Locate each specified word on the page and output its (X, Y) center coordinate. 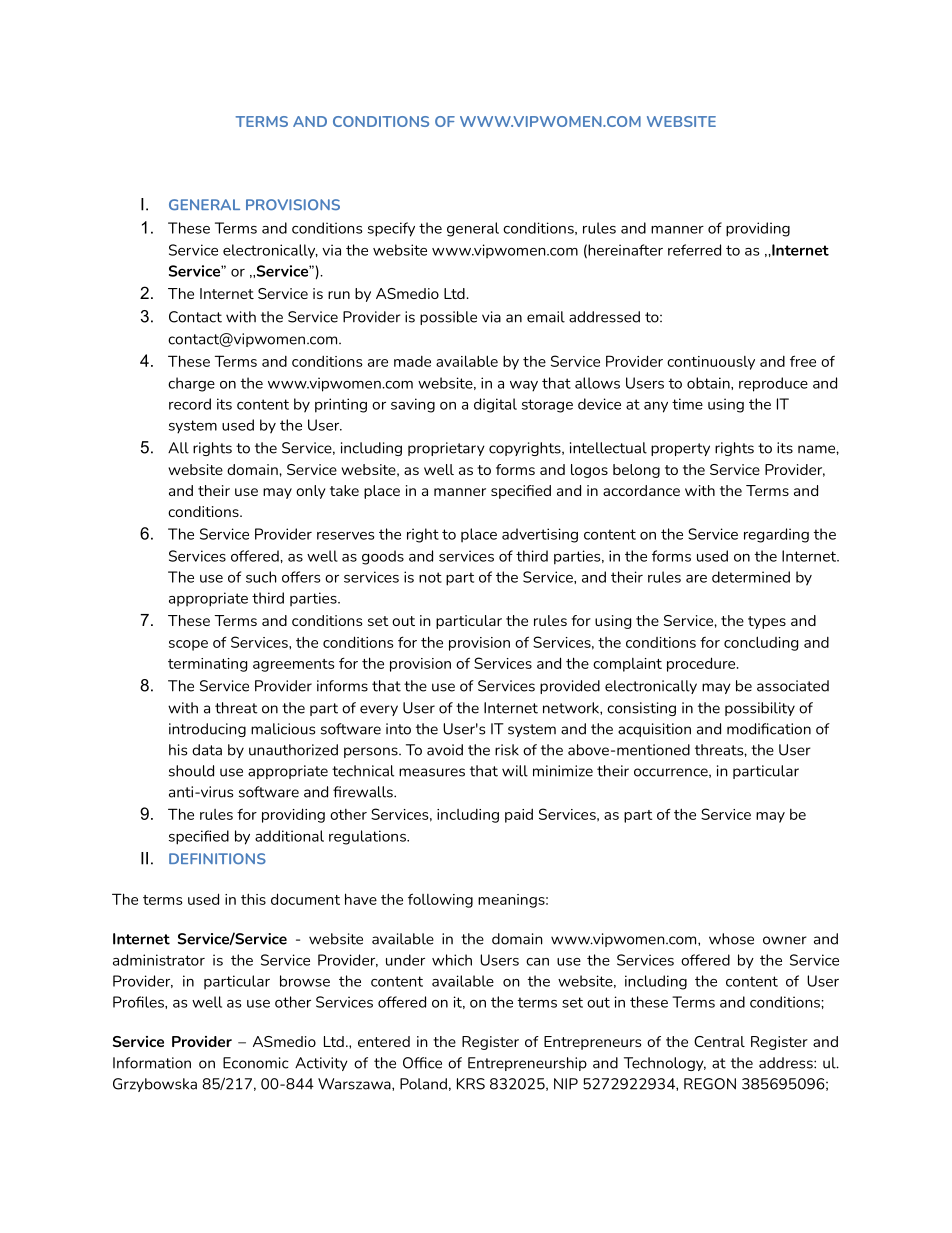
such (261, 577)
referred (694, 250)
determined (751, 577)
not (430, 577)
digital (495, 405)
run (339, 295)
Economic (256, 1063)
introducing (207, 730)
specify (391, 229)
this (253, 899)
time (687, 404)
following (440, 900)
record (190, 404)
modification (769, 729)
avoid (445, 750)
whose (731, 939)
